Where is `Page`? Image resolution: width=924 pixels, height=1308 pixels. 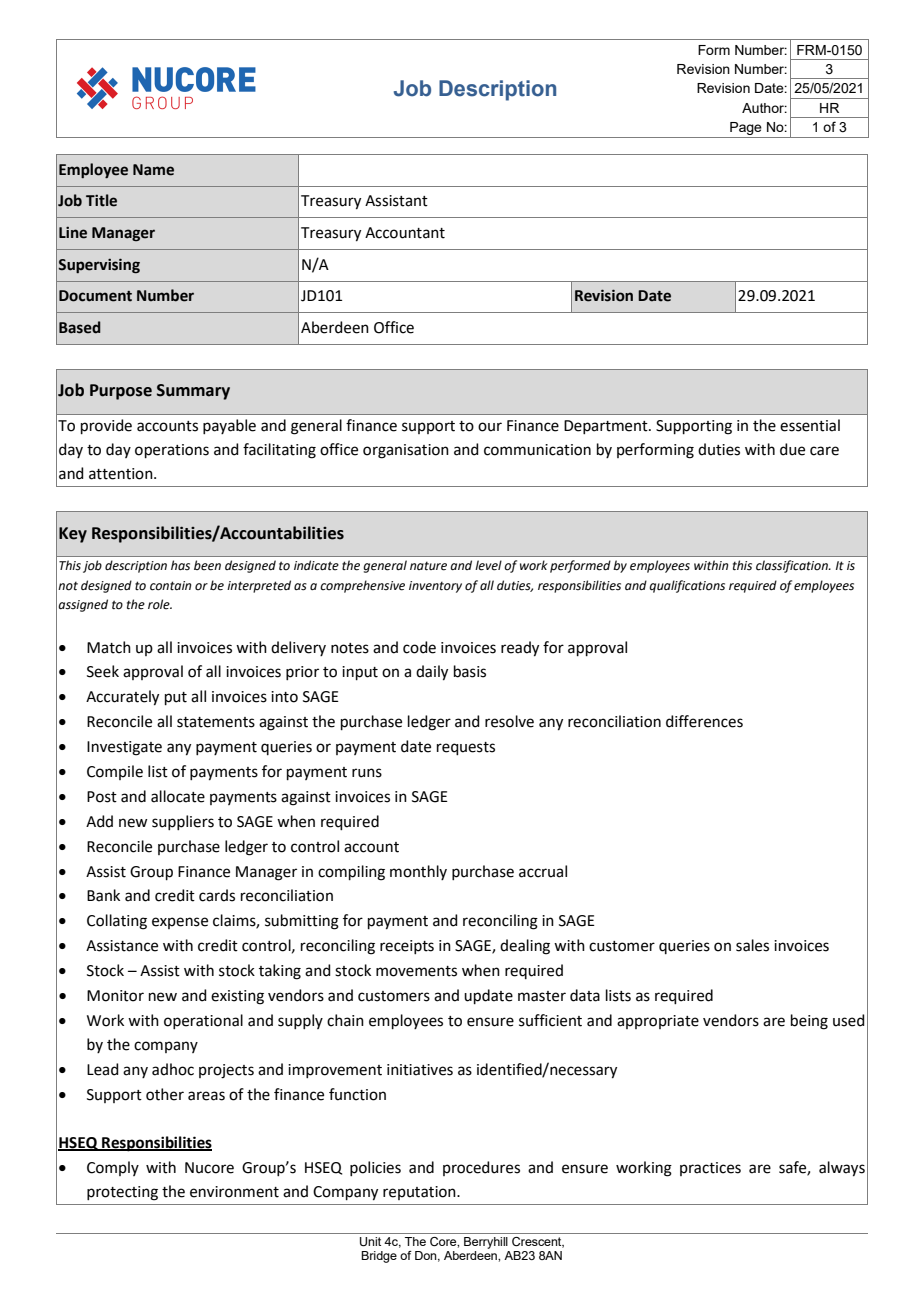 Page is located at coordinates (746, 130).
